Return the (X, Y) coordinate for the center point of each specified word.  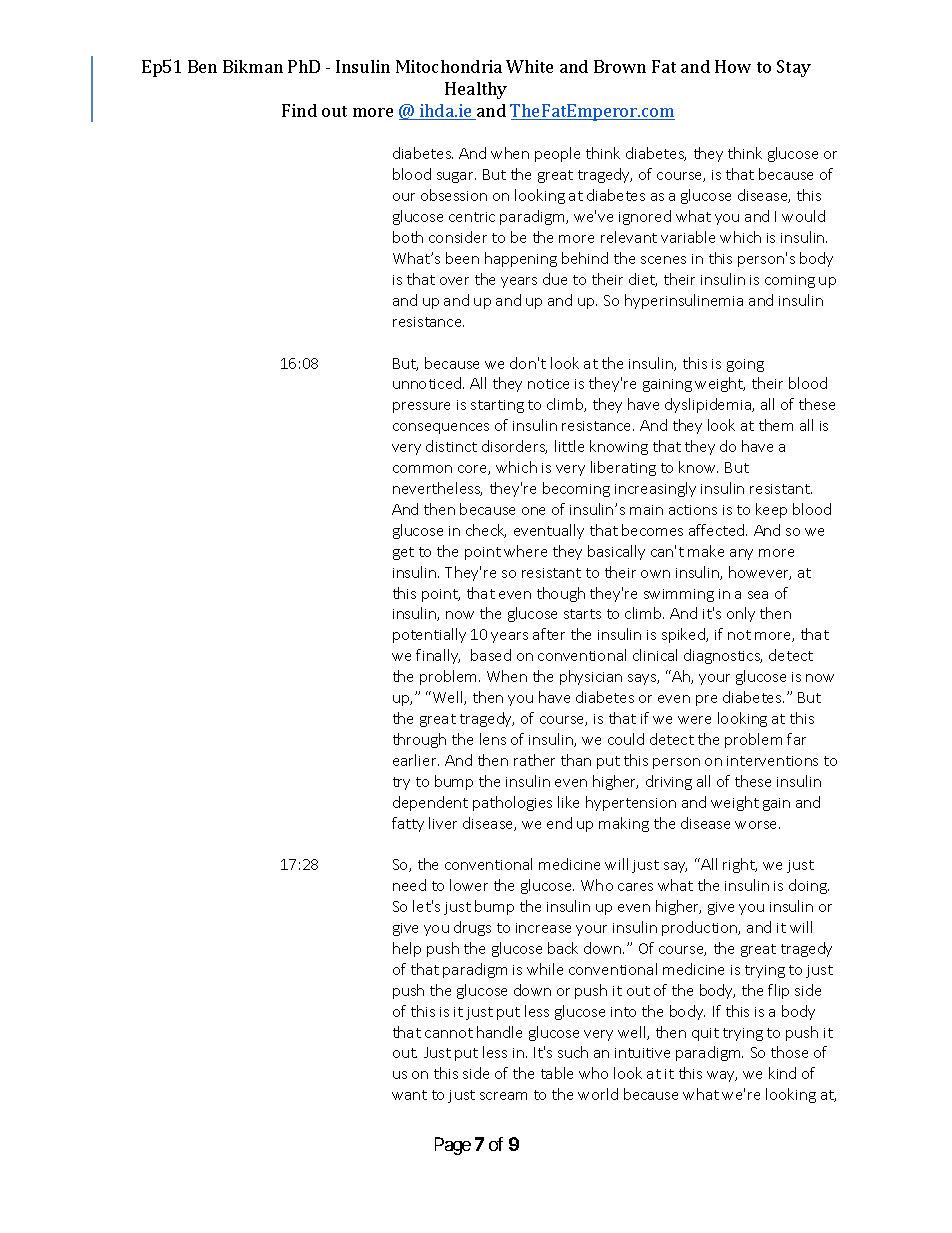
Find (299, 110)
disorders (514, 447)
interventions (772, 761)
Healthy (476, 90)
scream (503, 1096)
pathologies (512, 803)
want (409, 1095)
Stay (794, 68)
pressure (421, 407)
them (776, 425)
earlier (416, 760)
